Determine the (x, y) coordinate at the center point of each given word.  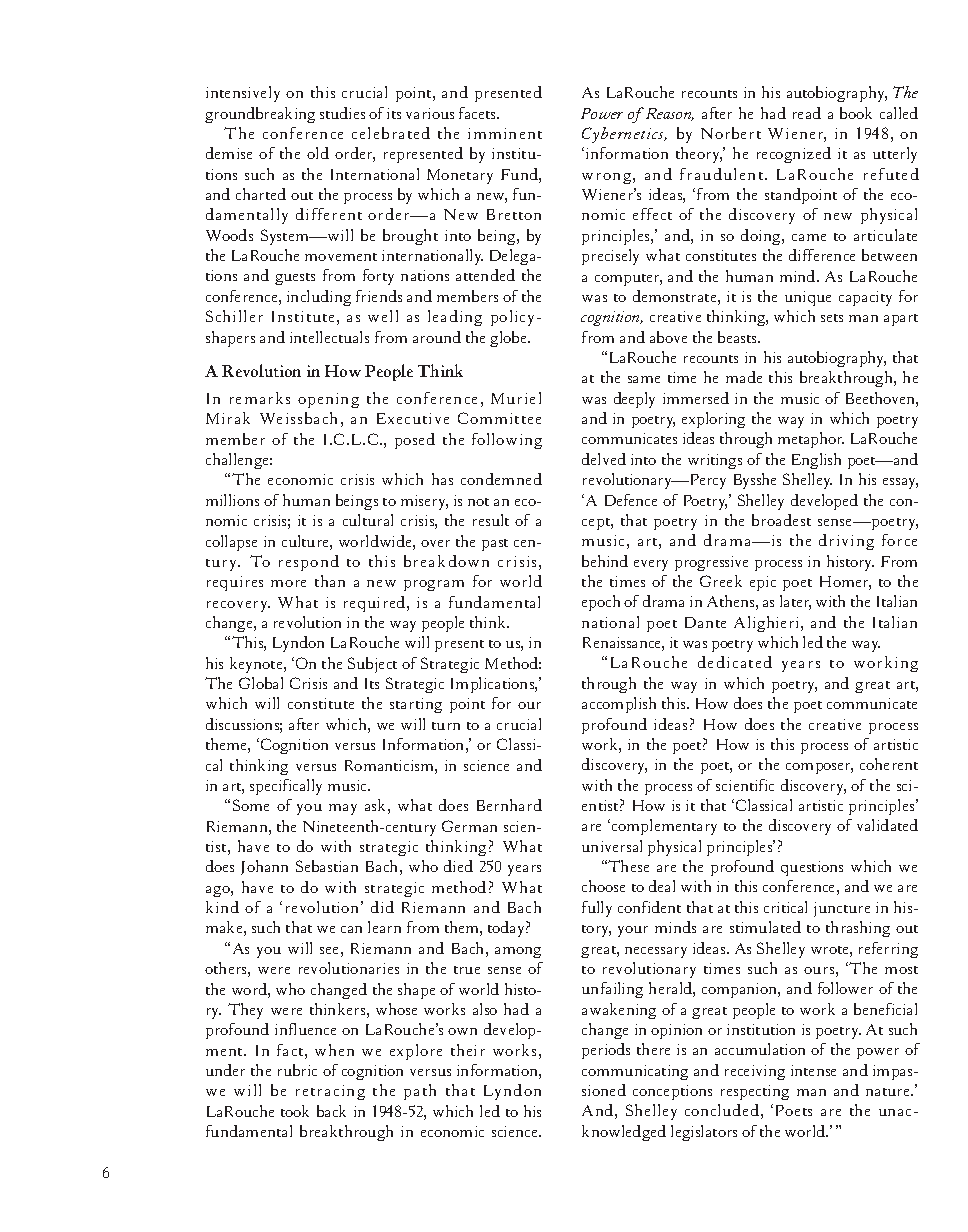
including (319, 298)
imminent (505, 133)
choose (603, 886)
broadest (781, 520)
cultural (368, 520)
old (318, 153)
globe (509, 339)
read (807, 113)
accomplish (619, 705)
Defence (631, 500)
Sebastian (327, 866)
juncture (842, 909)
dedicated (735, 662)
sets (832, 318)
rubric (297, 1070)
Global (261, 683)
